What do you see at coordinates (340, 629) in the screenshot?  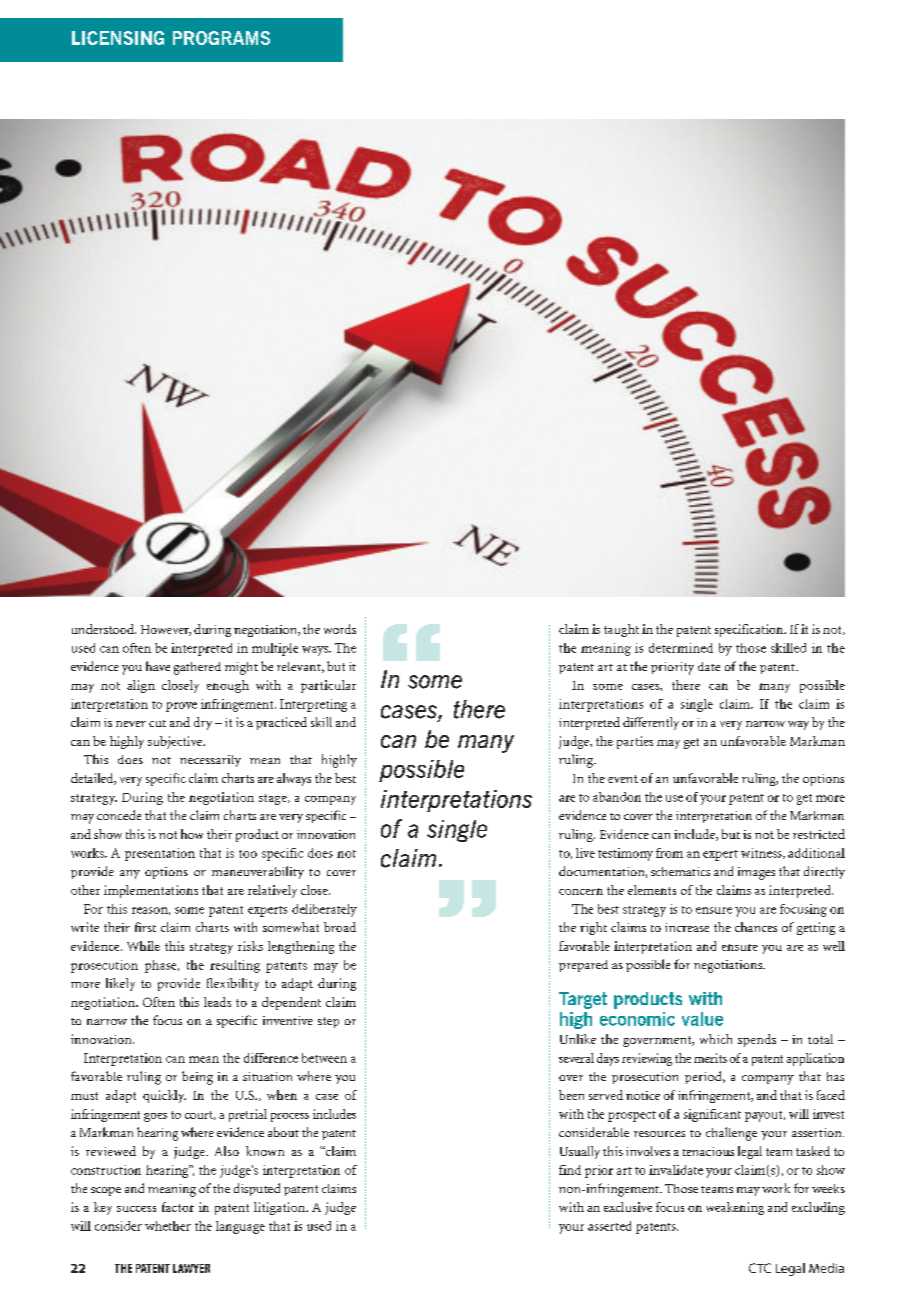 I see `words` at bounding box center [340, 629].
